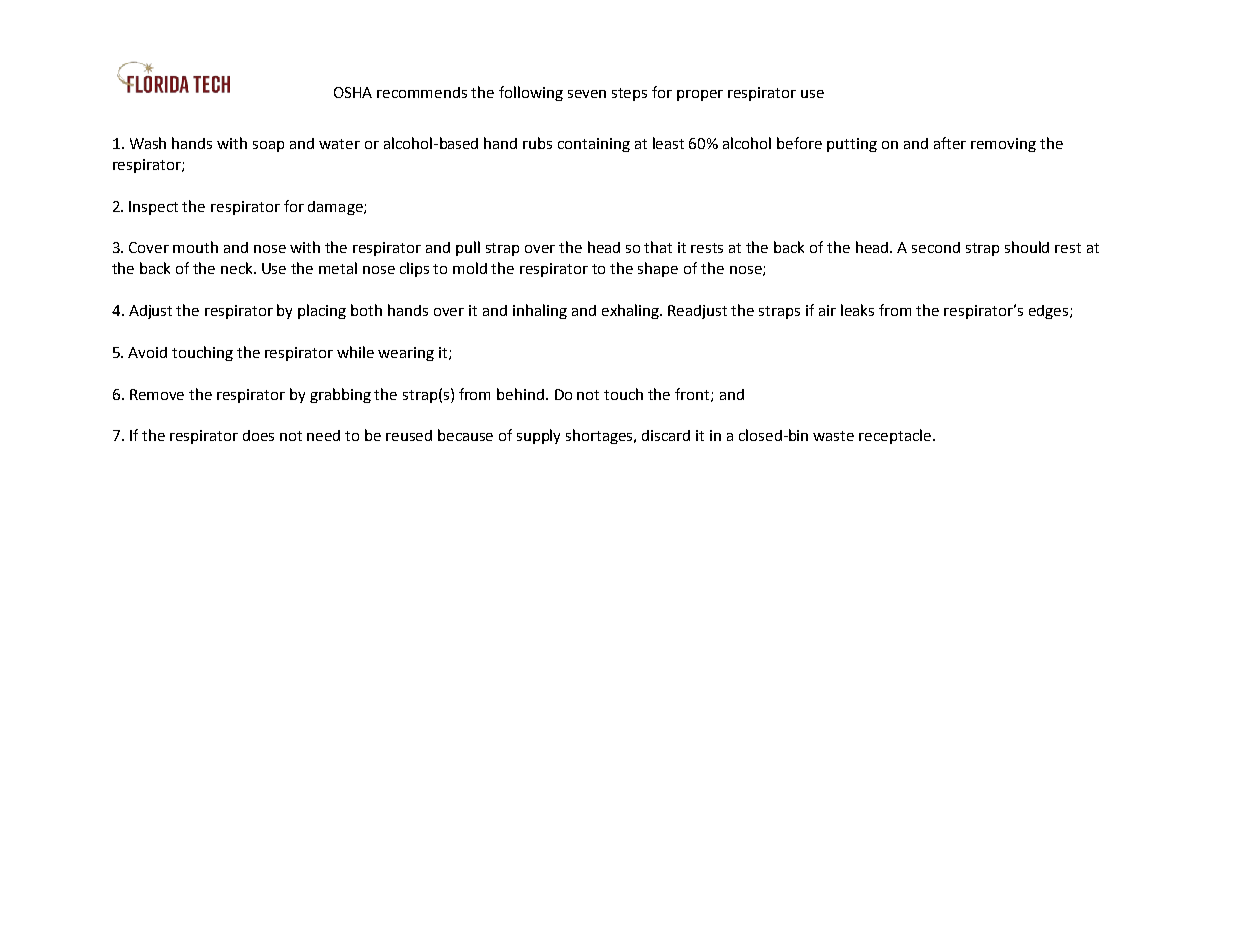 The width and height of the page is (1233, 952). What do you see at coordinates (353, 92) in the page?
I see `OSHA` at bounding box center [353, 92].
